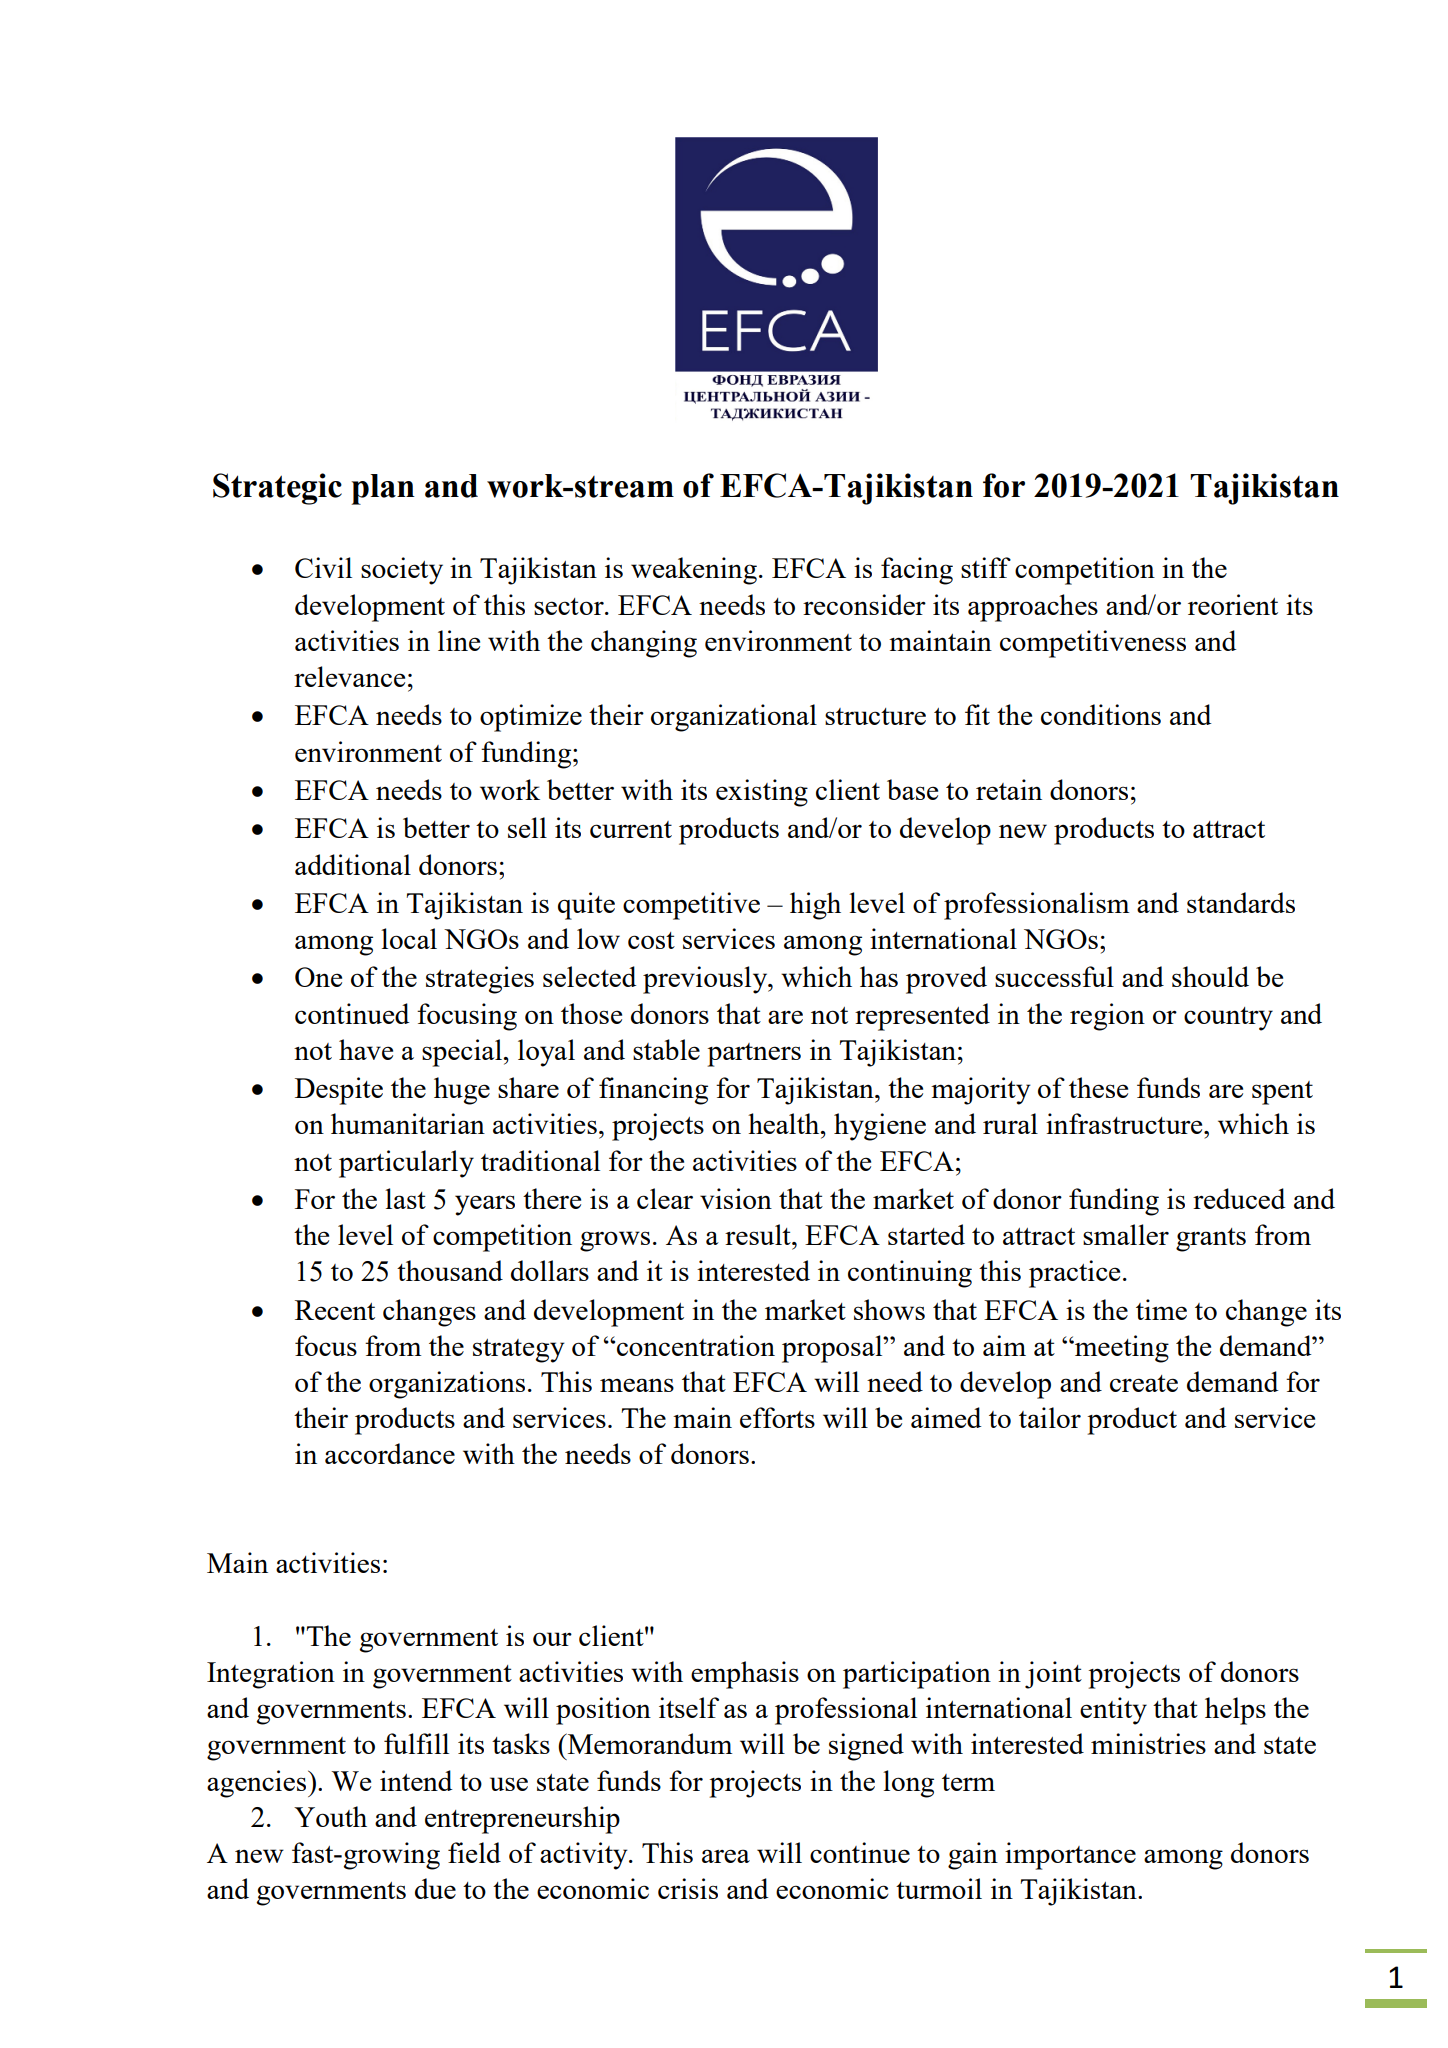 The height and width of the document is (2048, 1448). What do you see at coordinates (383, 489) in the document?
I see `plan` at bounding box center [383, 489].
